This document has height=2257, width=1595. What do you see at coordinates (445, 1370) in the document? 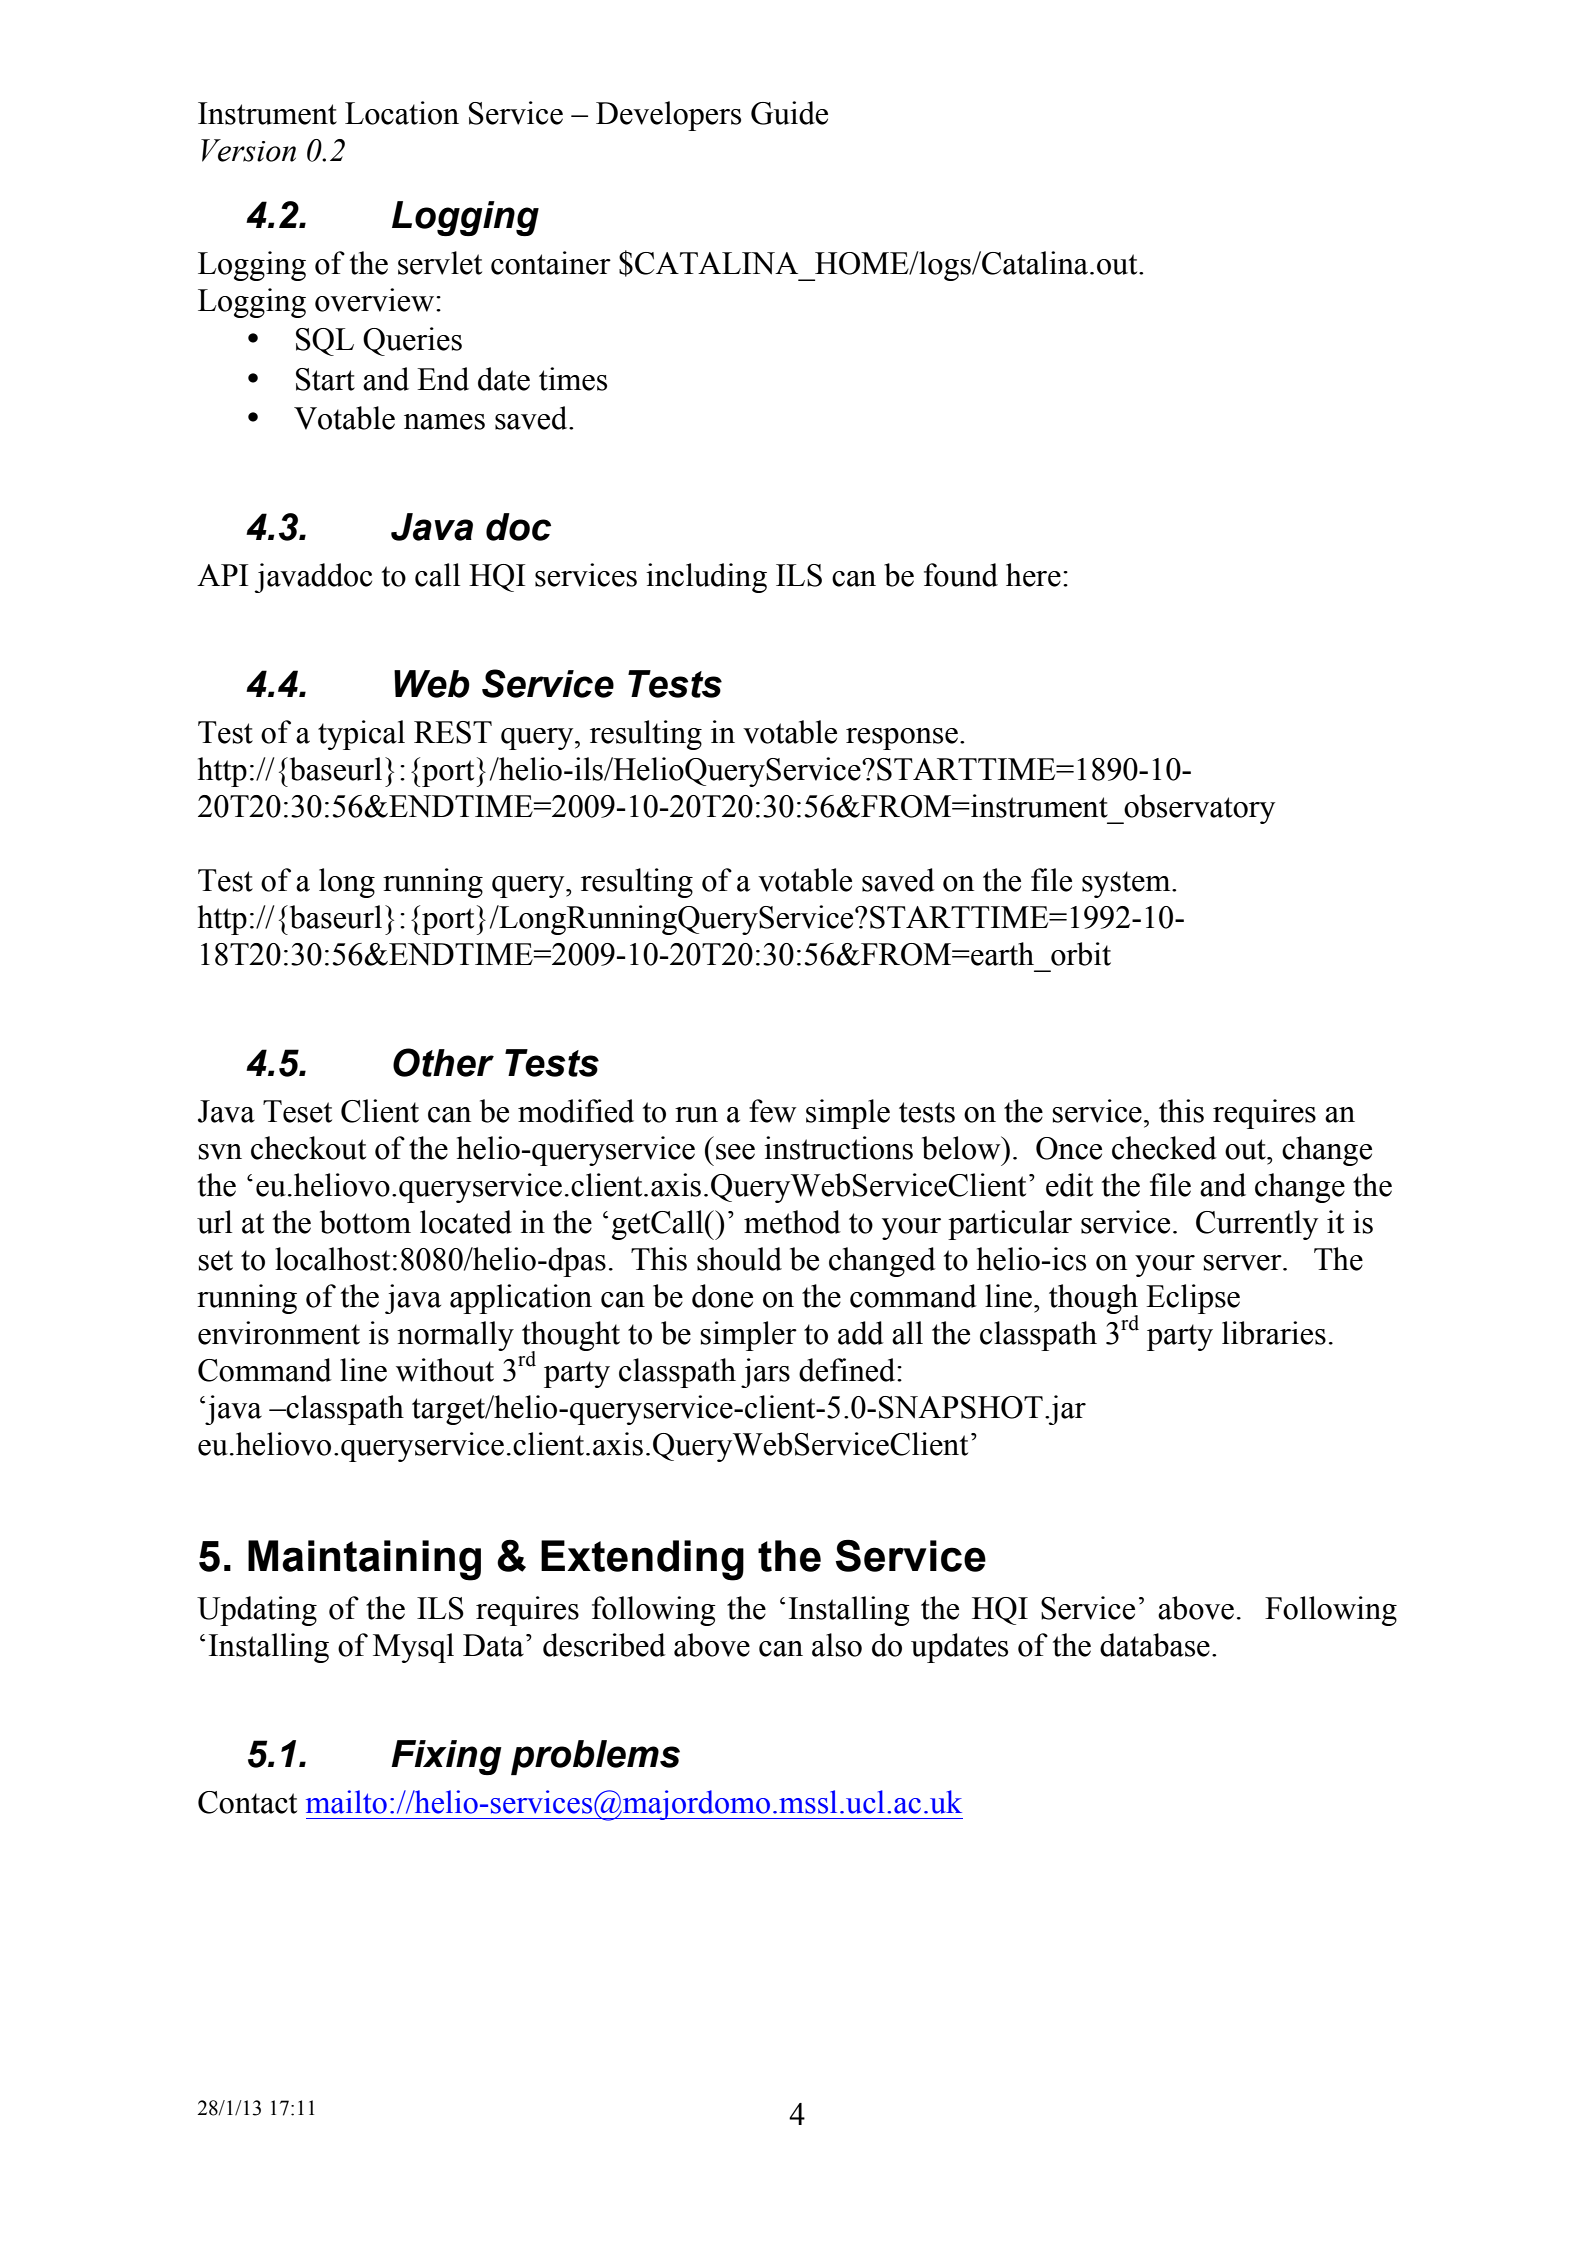
I see `without` at bounding box center [445, 1370].
